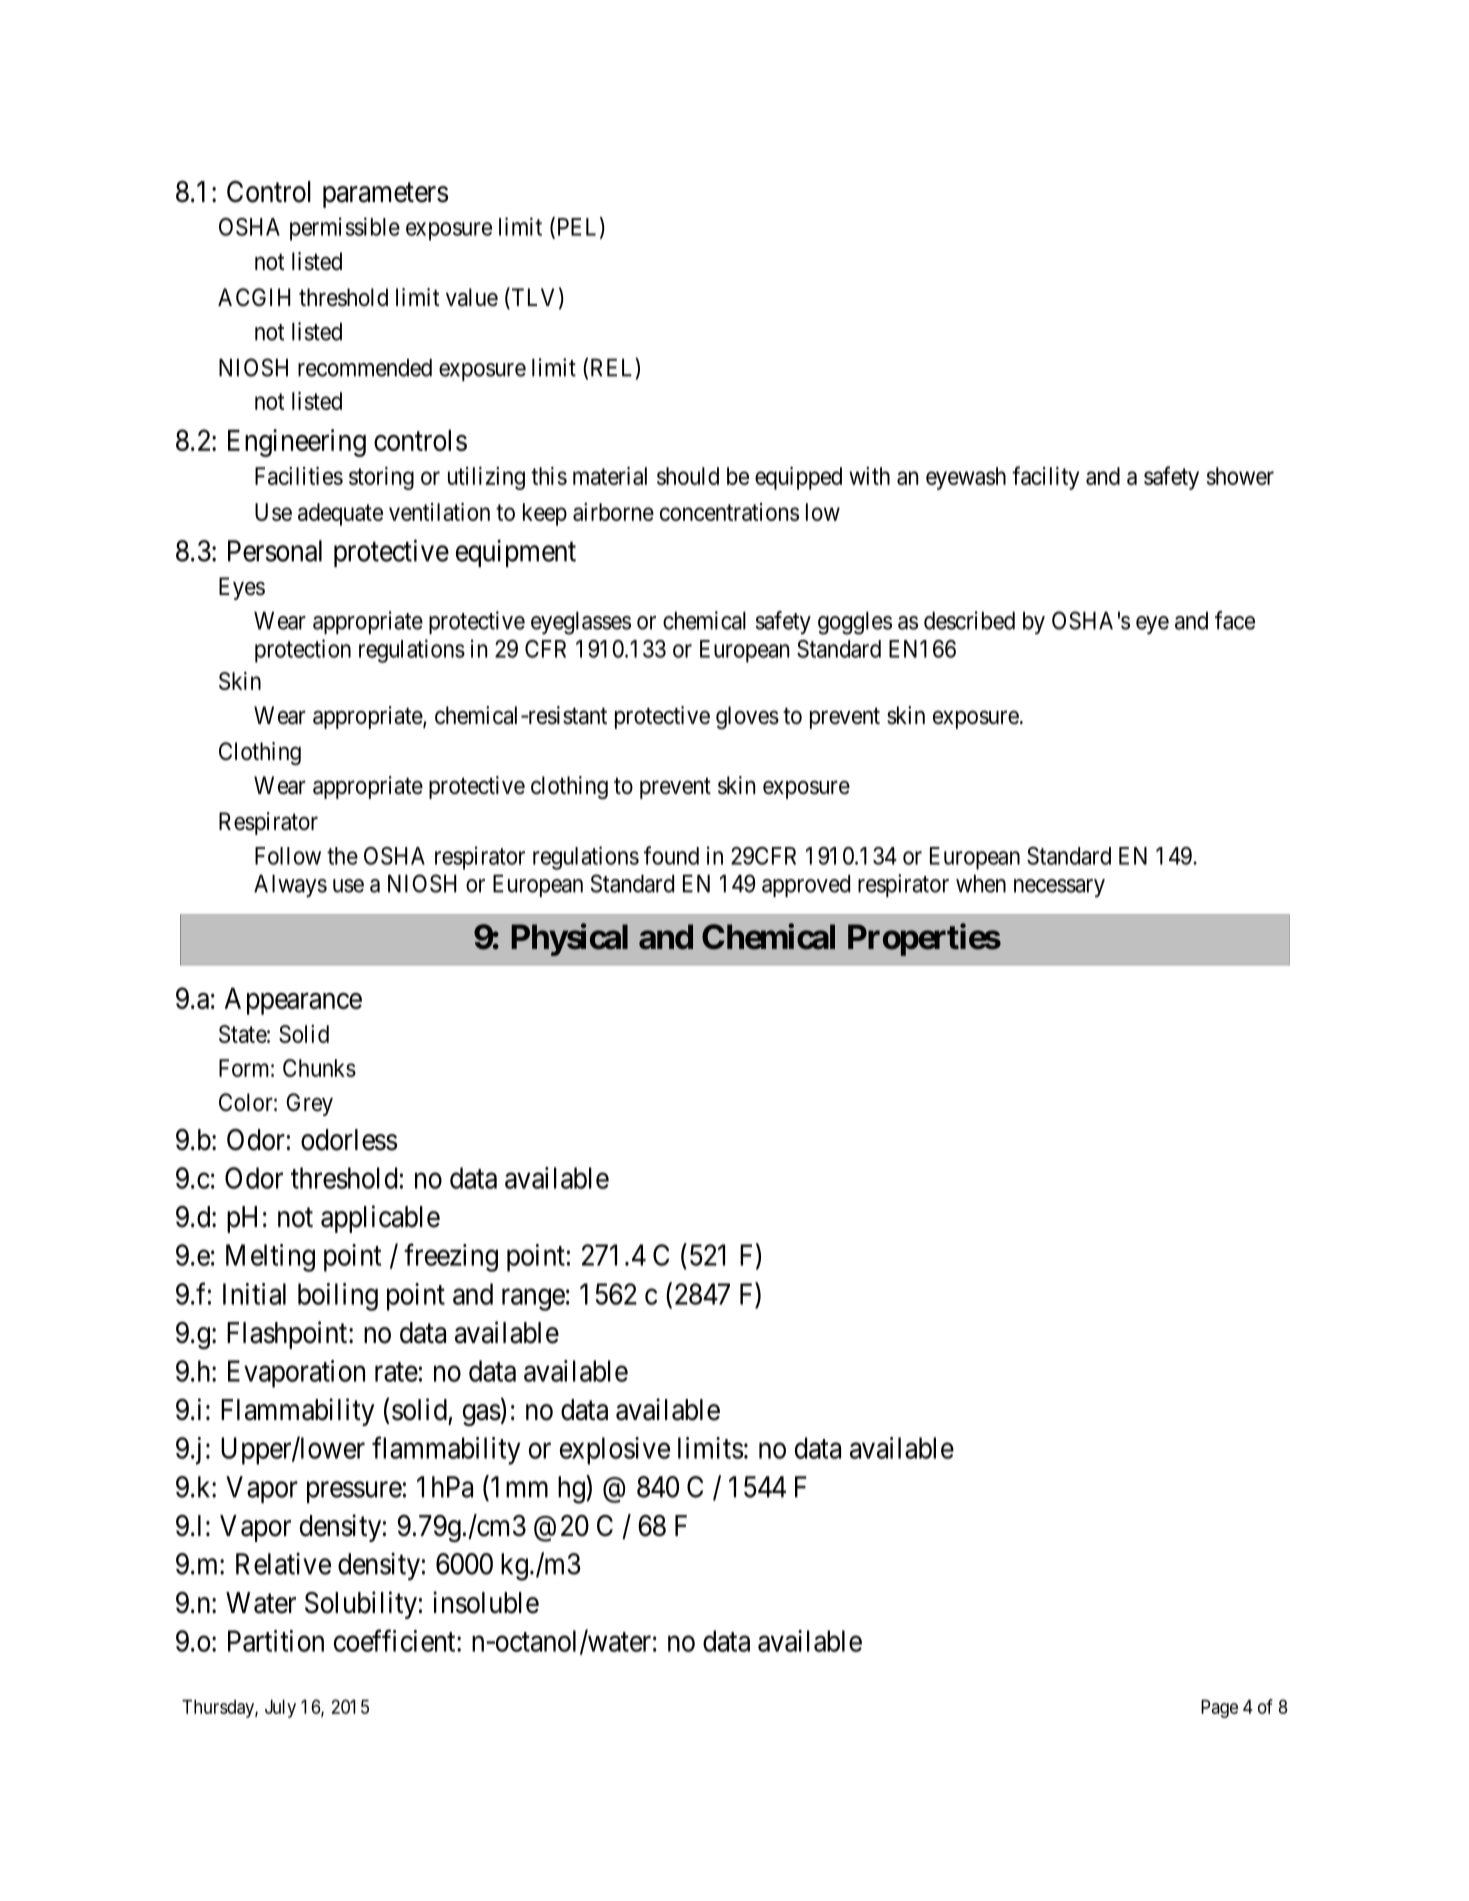  Describe the element at coordinates (806, 886) in the screenshot. I see `approved` at that location.
